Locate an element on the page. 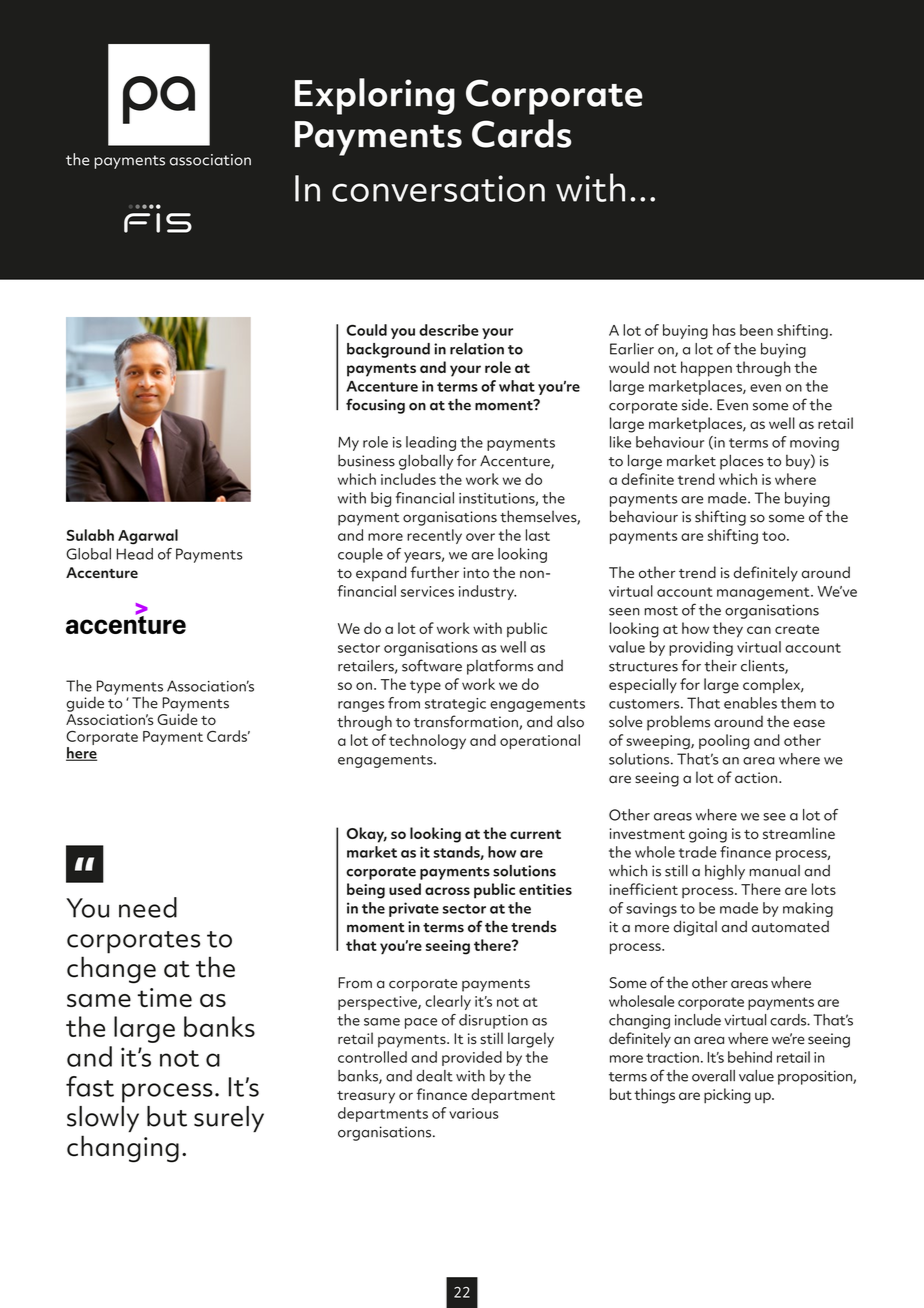  across is located at coordinates (447, 891).
